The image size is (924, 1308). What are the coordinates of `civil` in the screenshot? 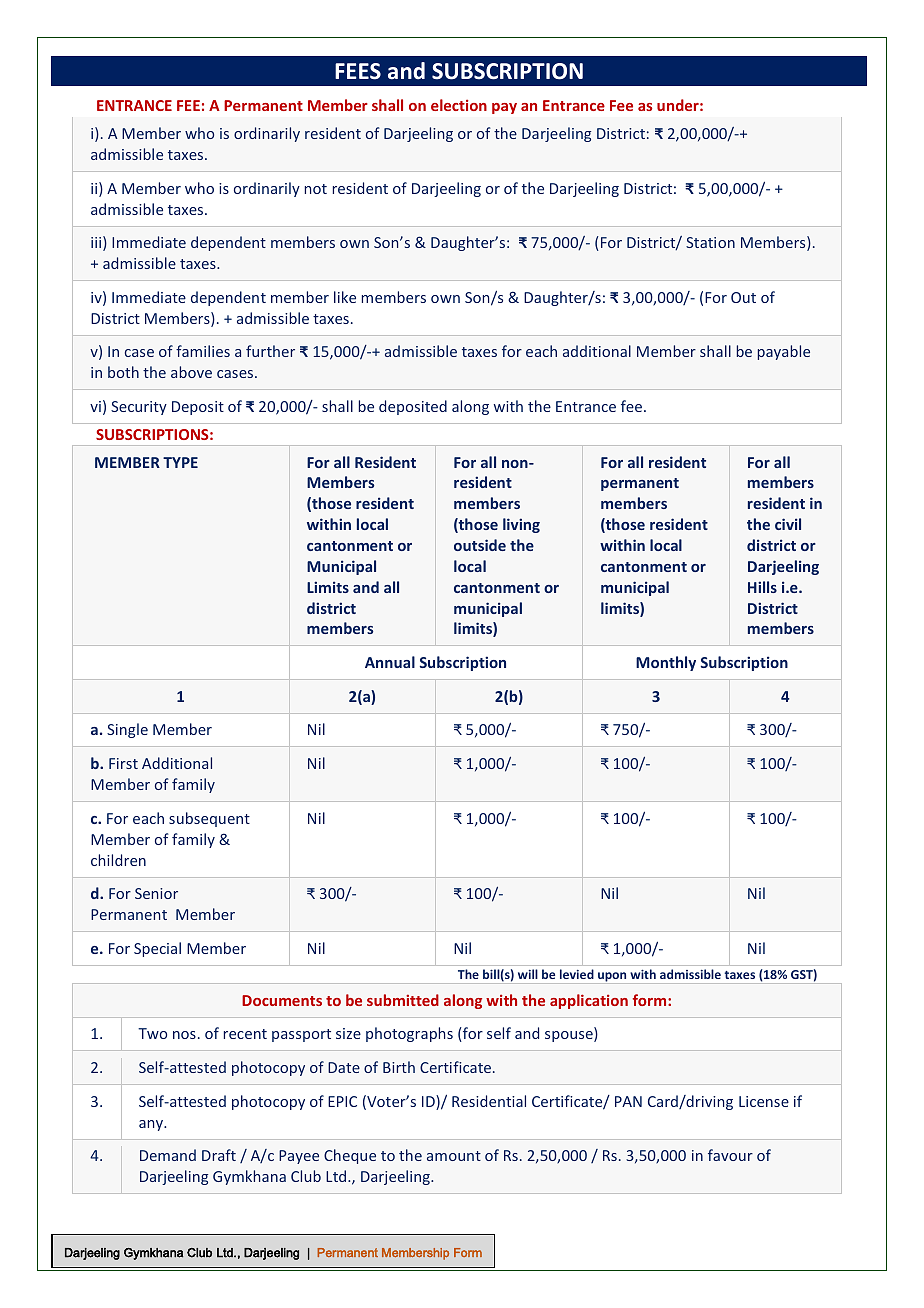 It's located at (788, 524).
